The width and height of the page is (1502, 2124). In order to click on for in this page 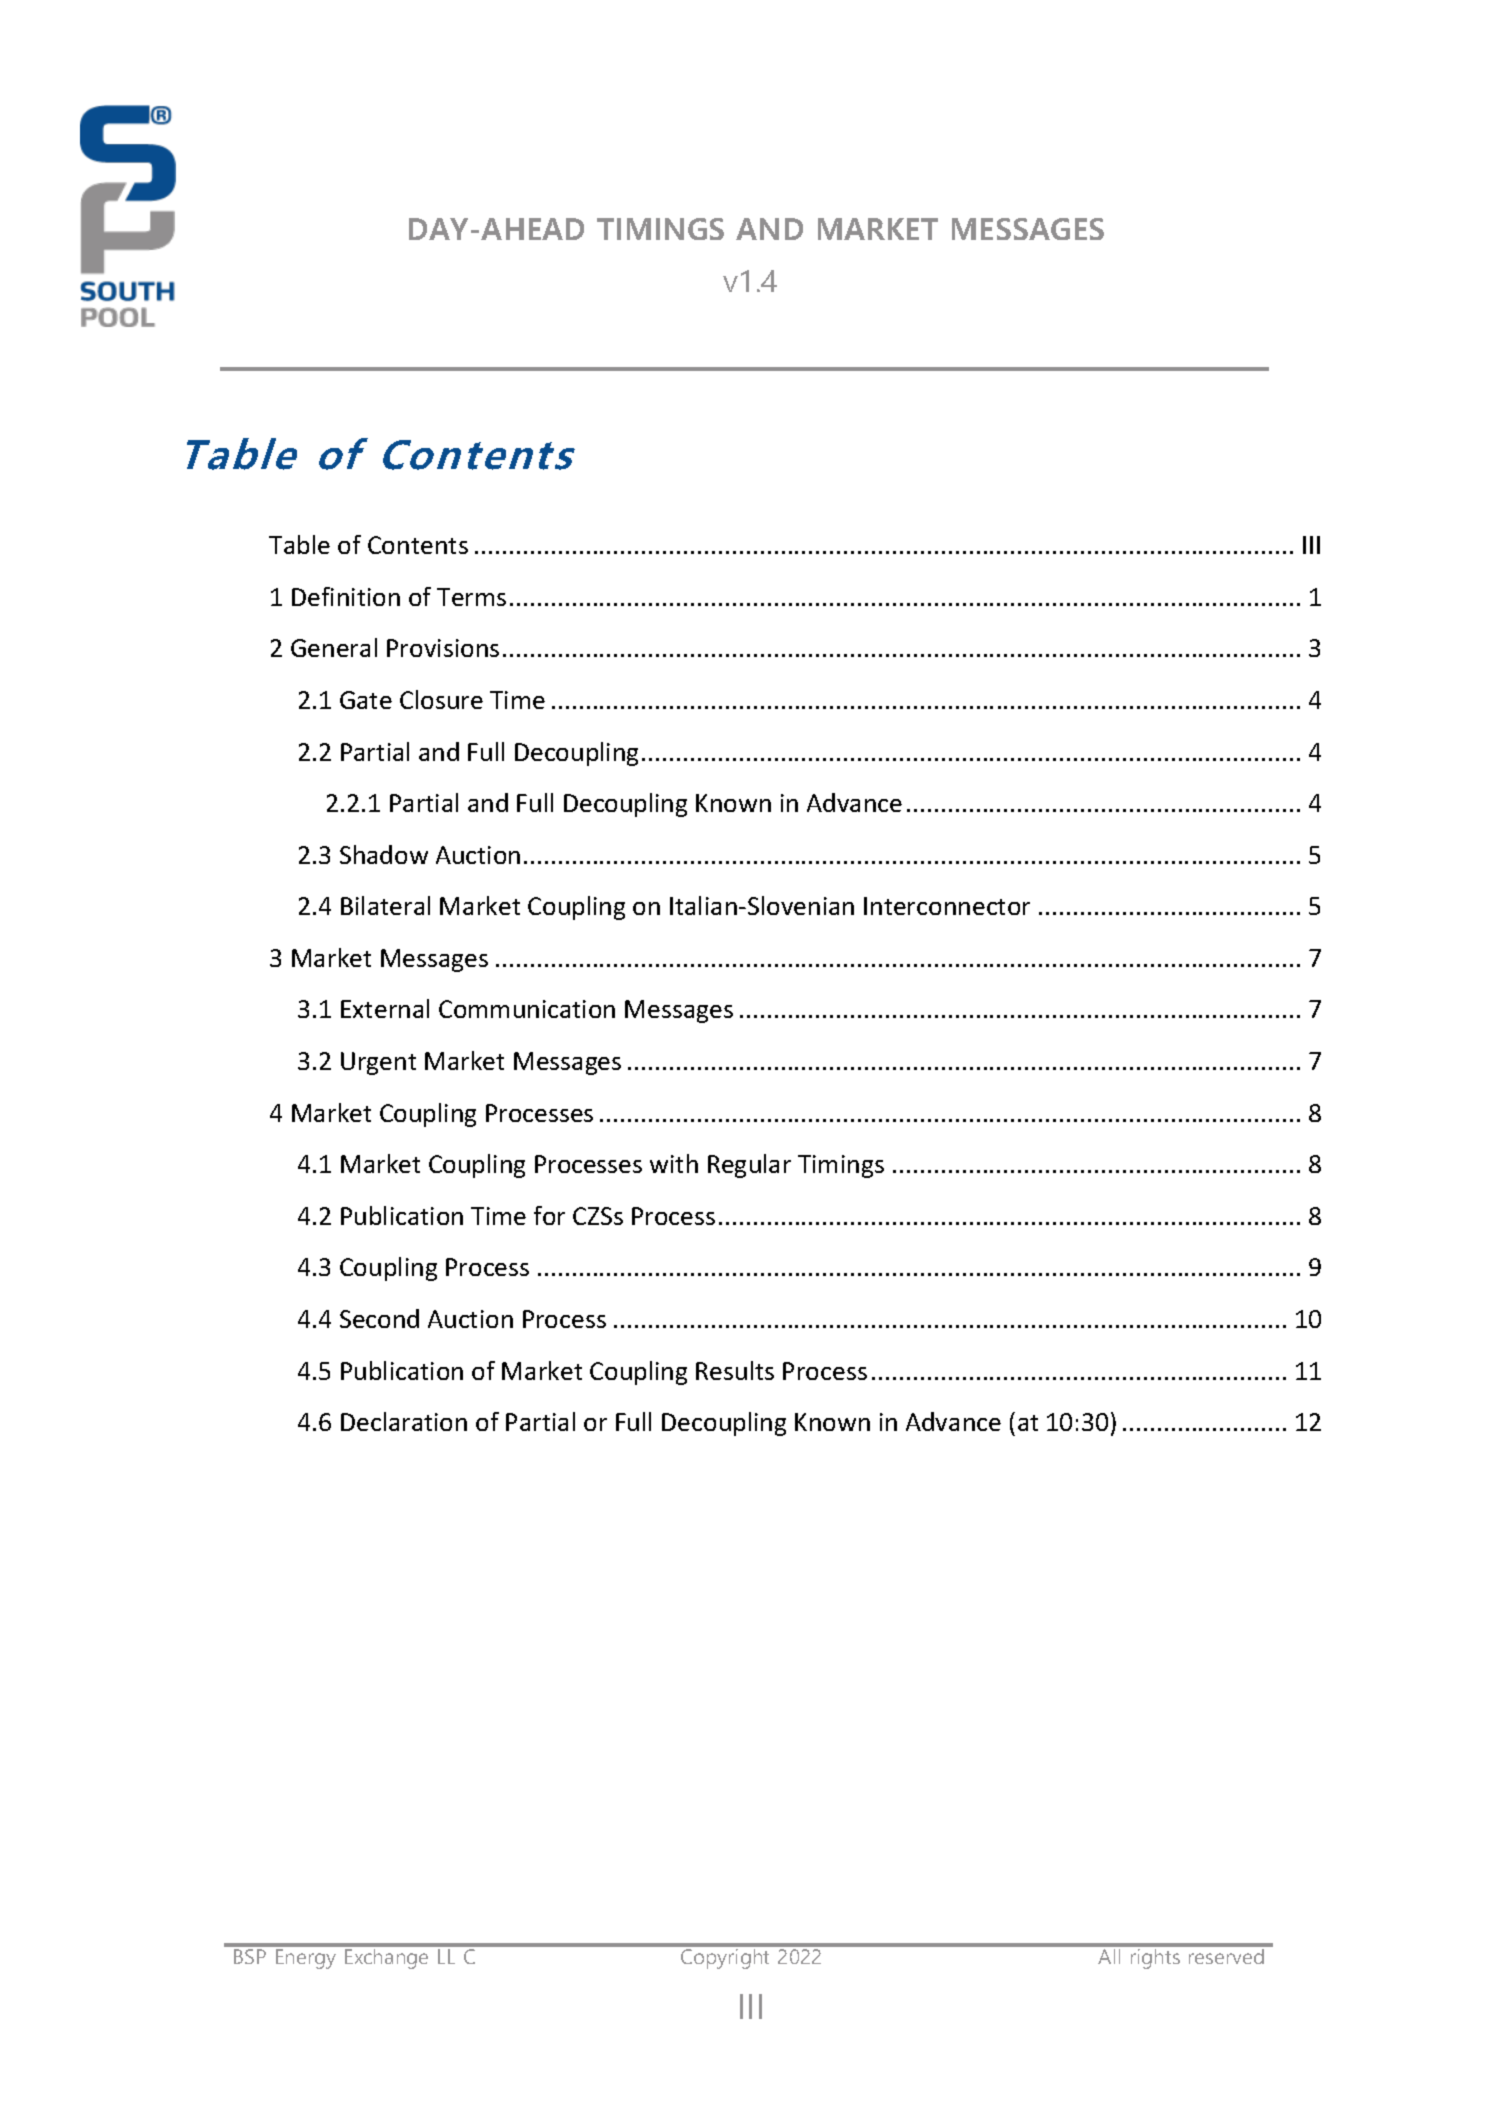, I will do `click(549, 1215)`.
